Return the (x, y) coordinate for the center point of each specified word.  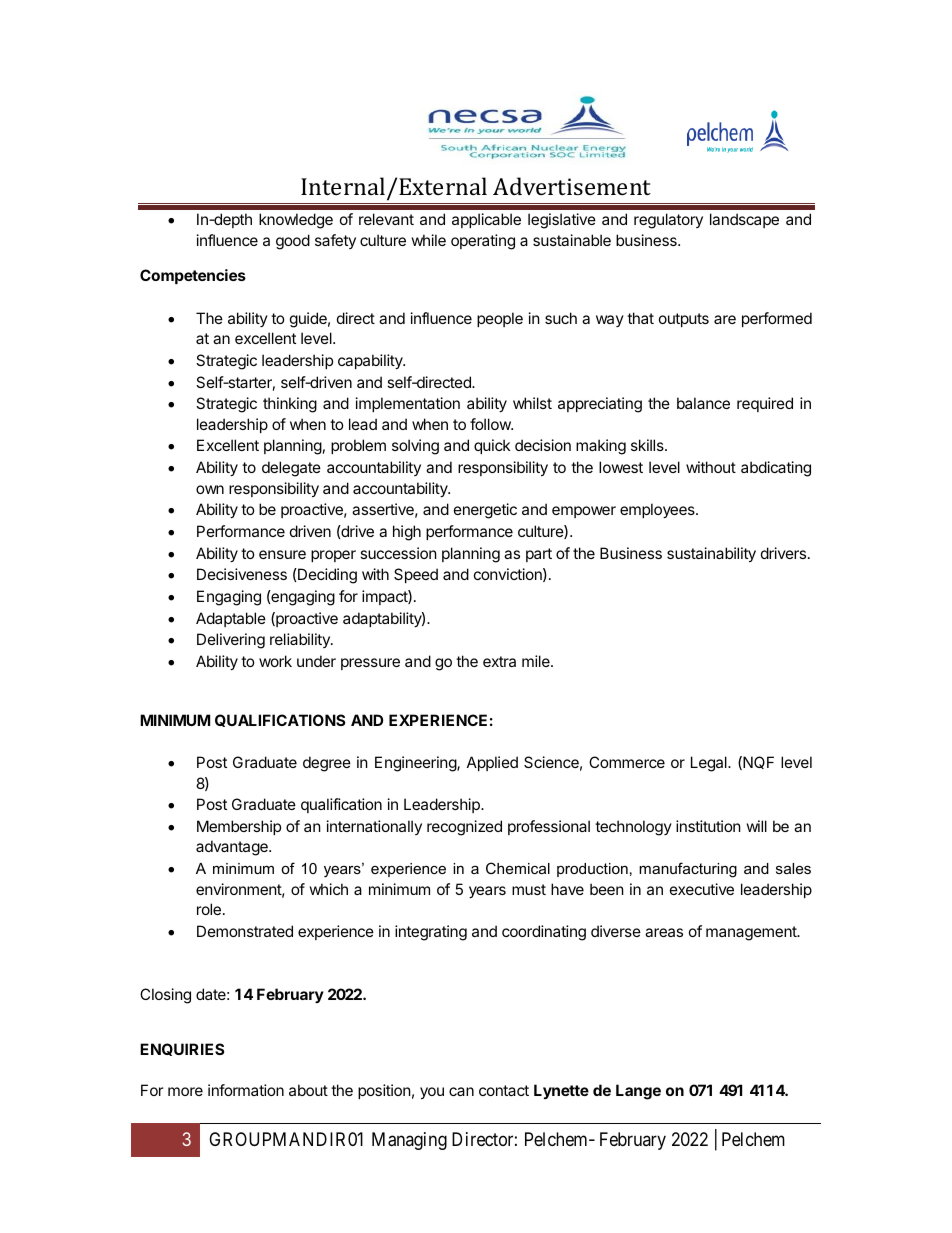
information (246, 1090)
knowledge (296, 221)
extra (499, 661)
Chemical (518, 868)
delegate (291, 469)
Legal (710, 764)
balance (703, 403)
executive (702, 889)
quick (492, 446)
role (209, 909)
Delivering (231, 641)
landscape (744, 220)
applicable (486, 220)
